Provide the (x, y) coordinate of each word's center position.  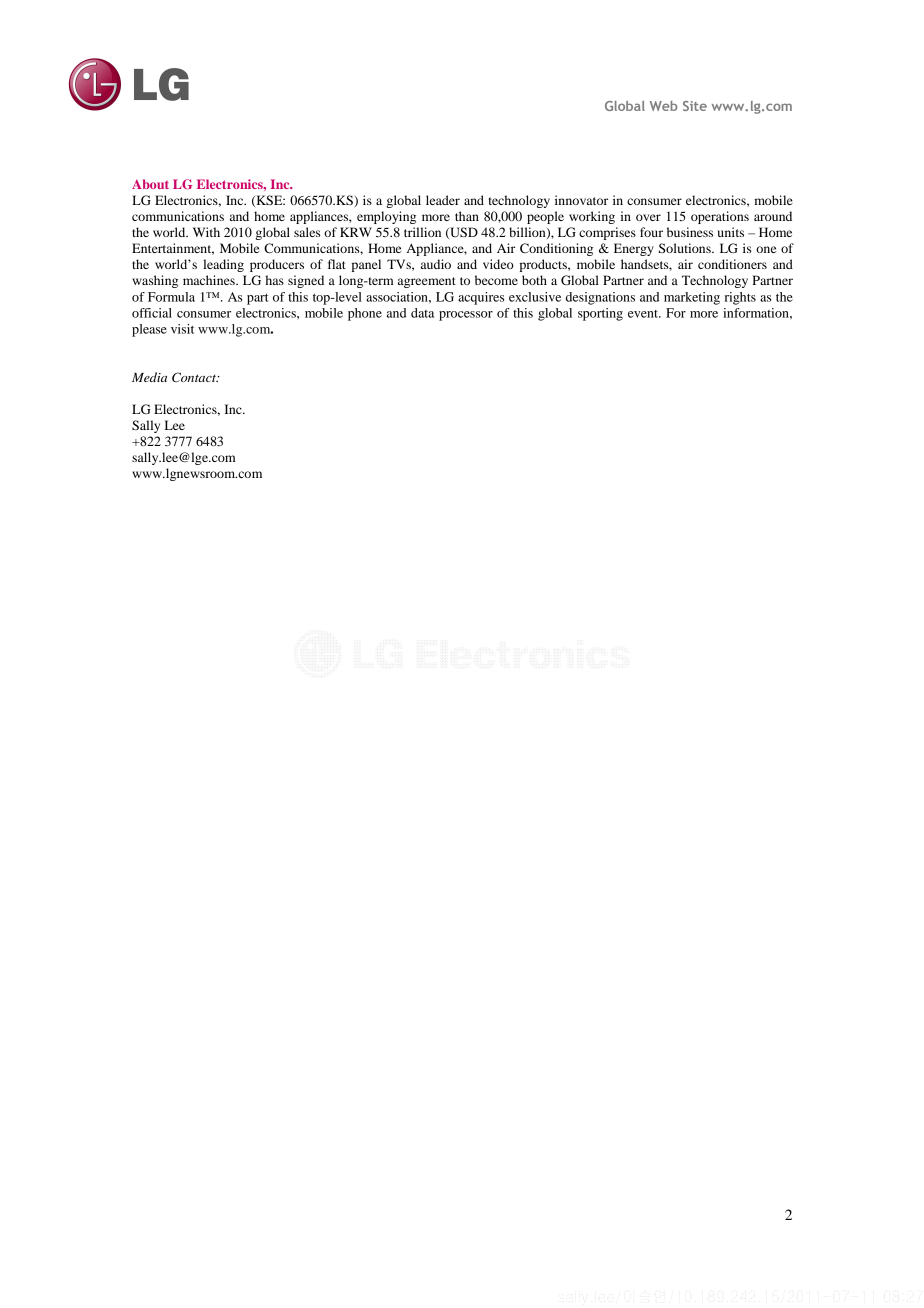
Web (663, 106)
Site (695, 106)
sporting (600, 314)
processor (466, 316)
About (150, 184)
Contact (195, 377)
